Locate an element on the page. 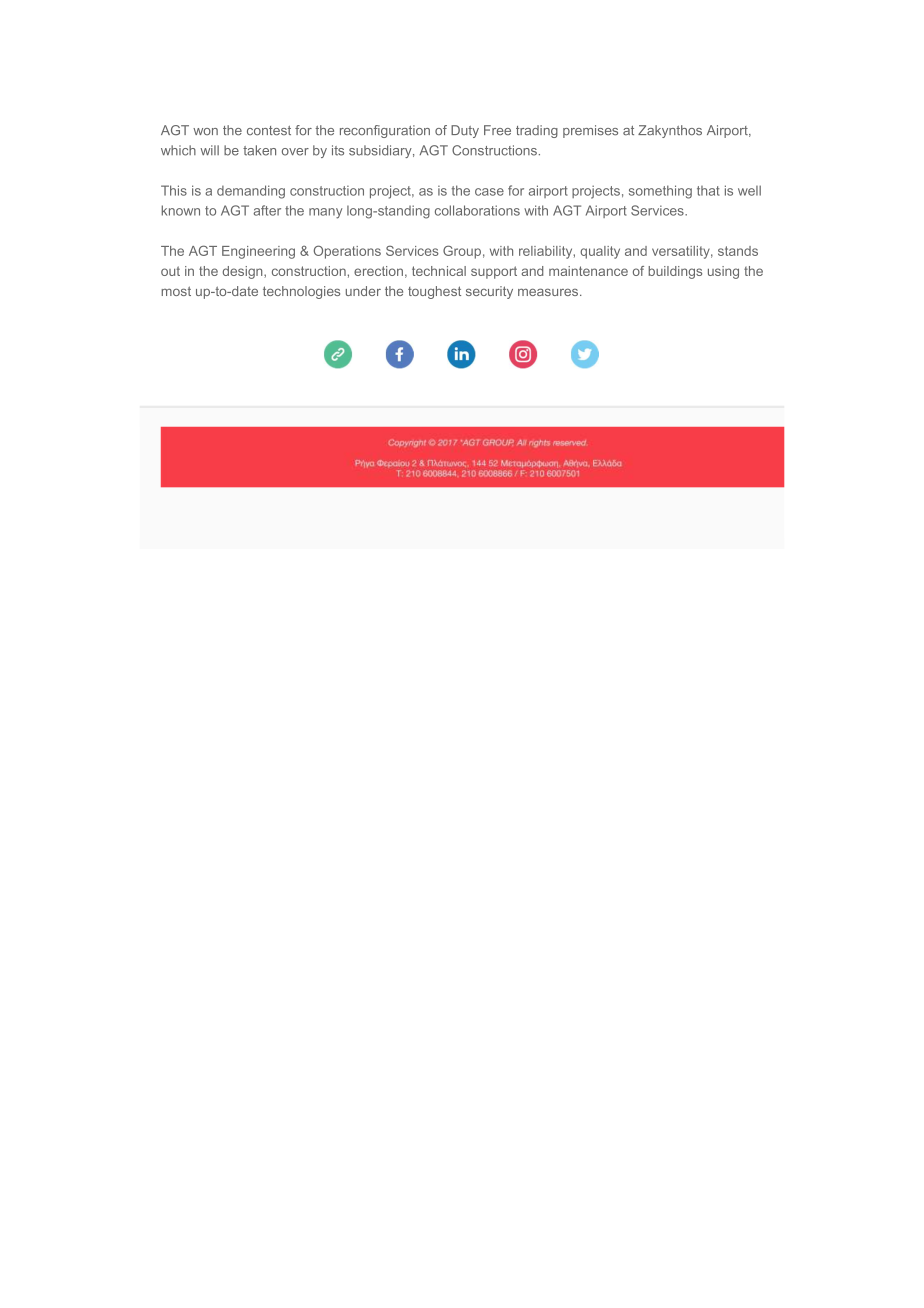 This image has height=1308, width=924. that is located at coordinates (708, 191).
